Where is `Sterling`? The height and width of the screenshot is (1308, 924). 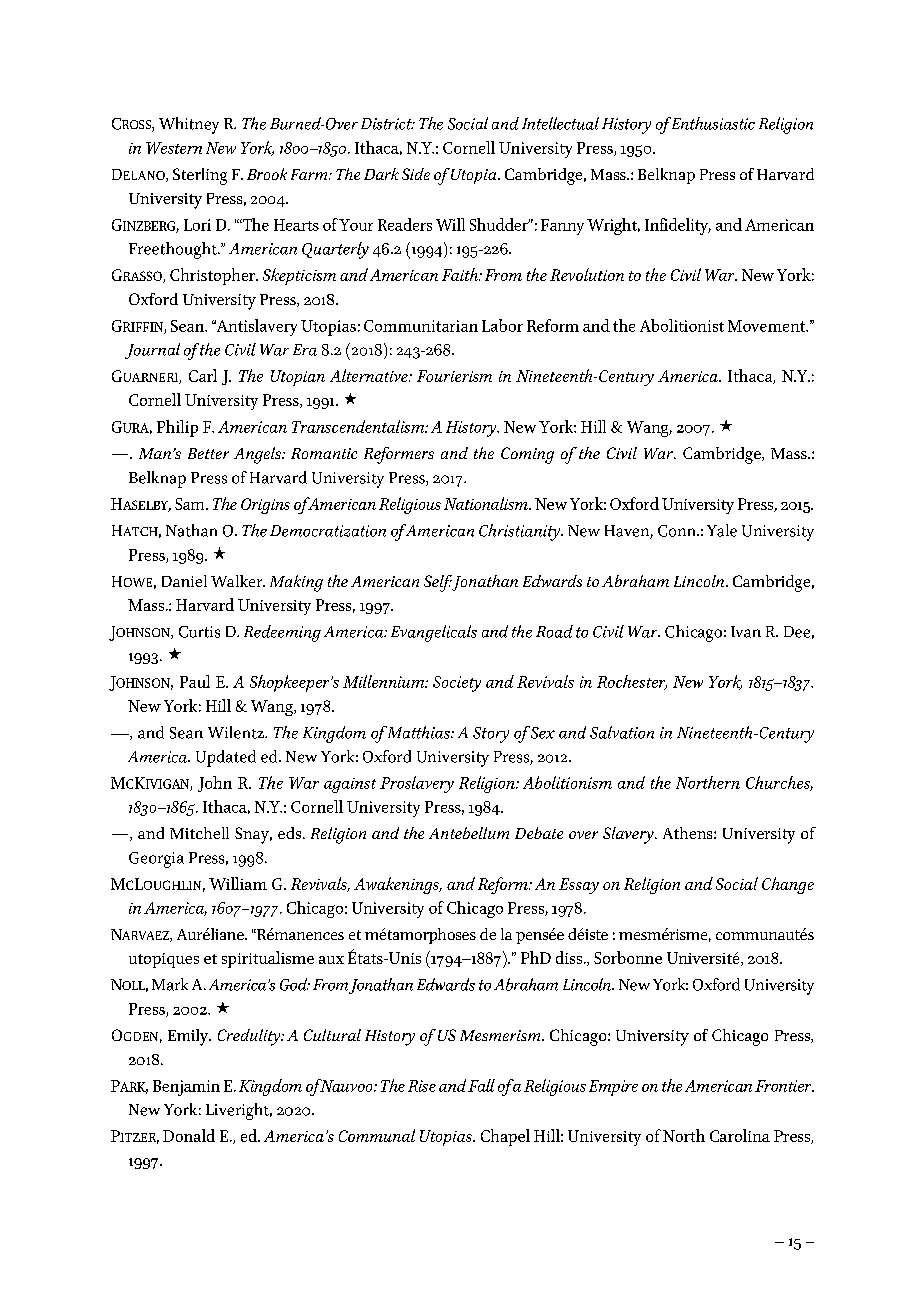
Sterling is located at coordinates (200, 176).
